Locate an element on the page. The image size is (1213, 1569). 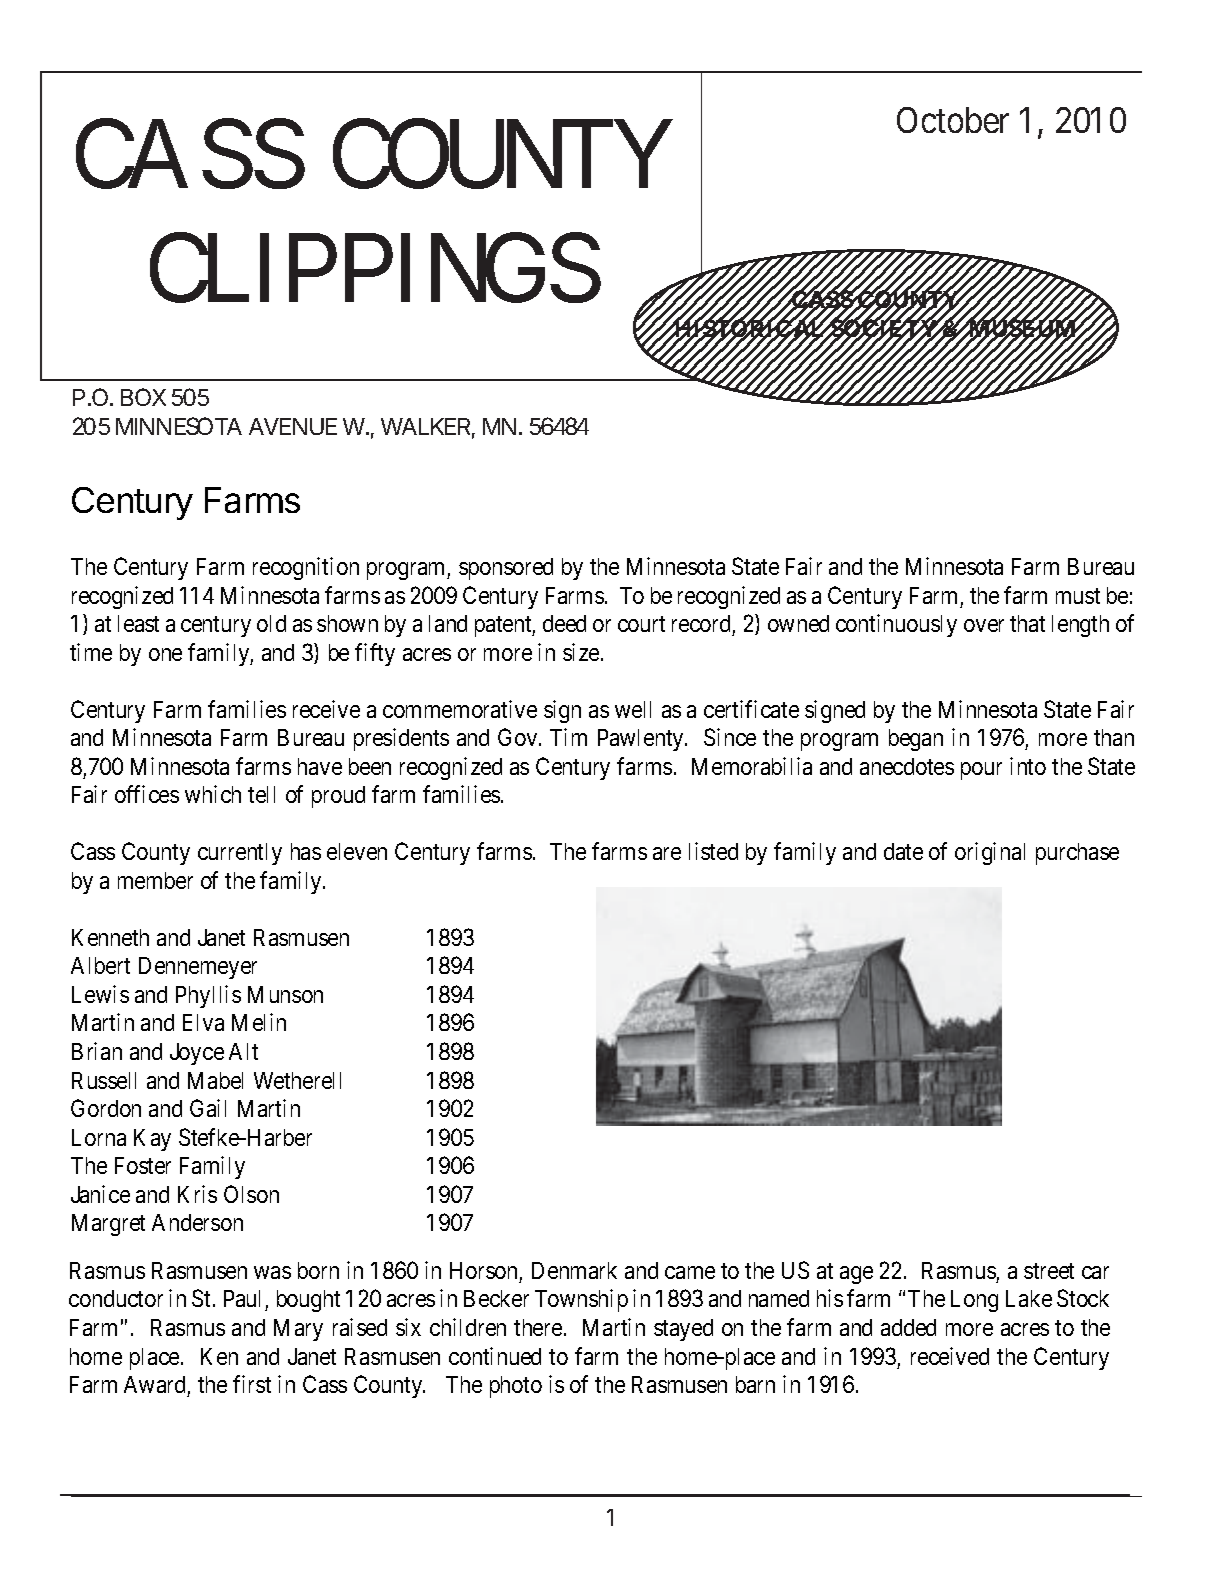
first is located at coordinates (252, 1384).
